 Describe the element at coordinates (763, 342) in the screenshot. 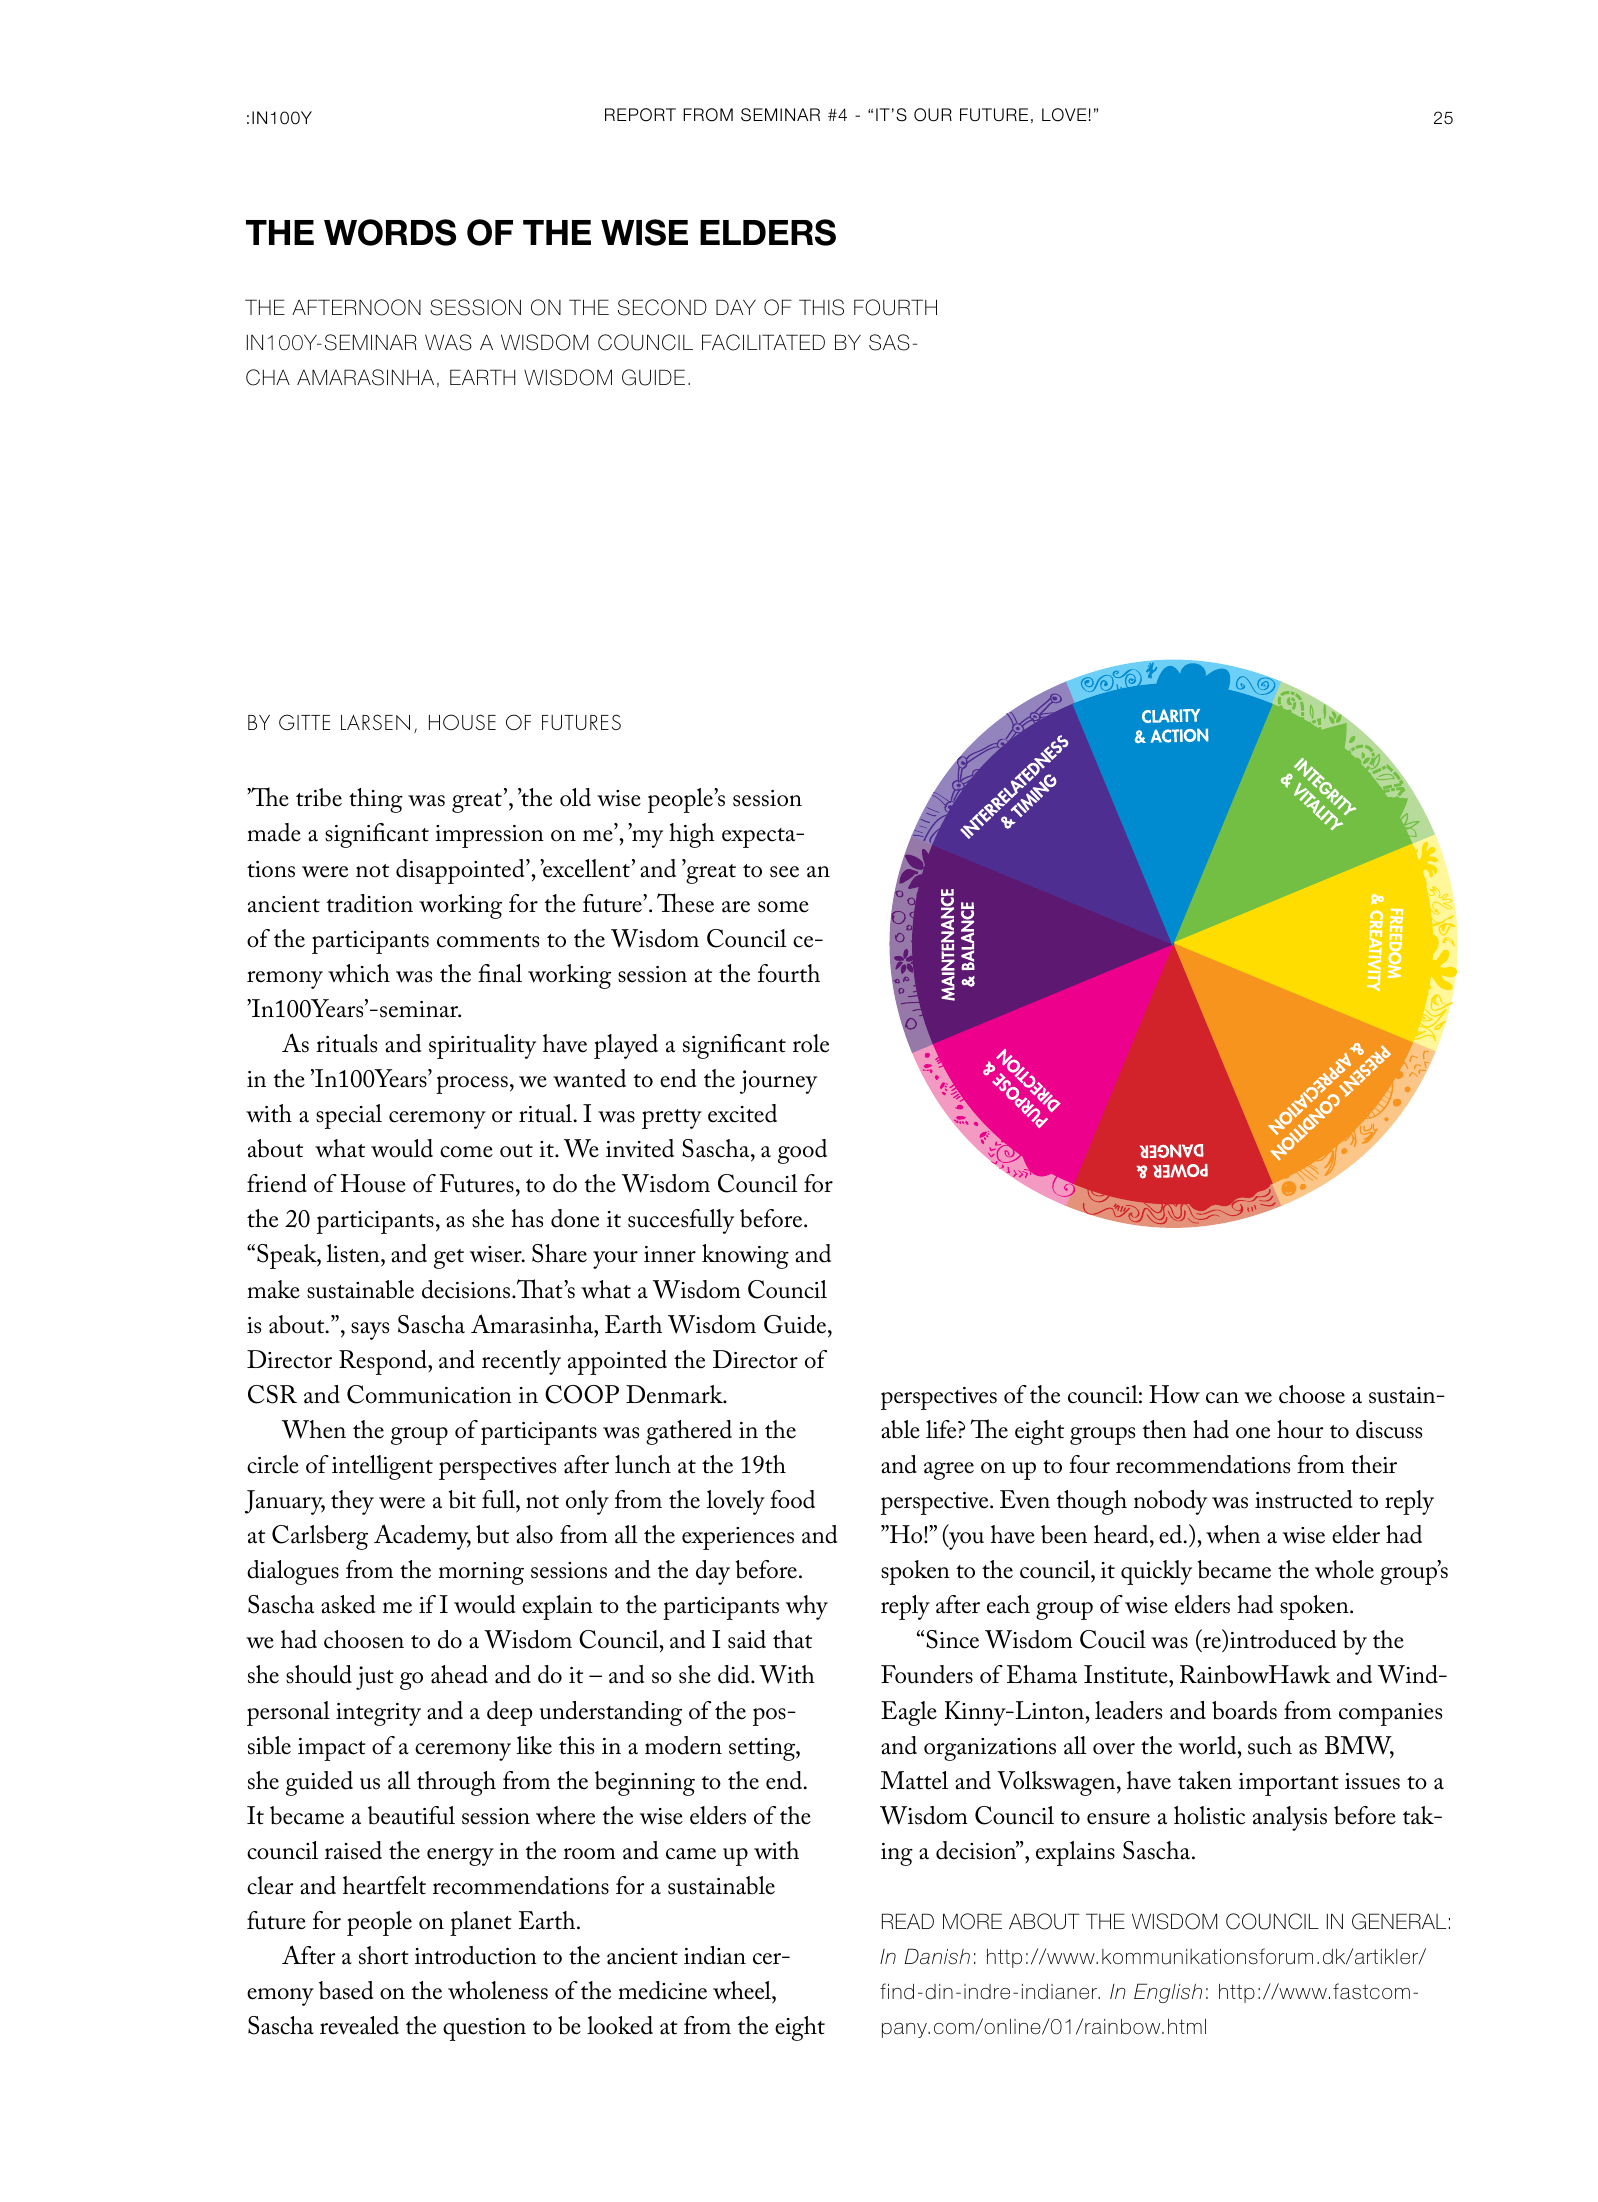

I see `facilitated` at that location.
